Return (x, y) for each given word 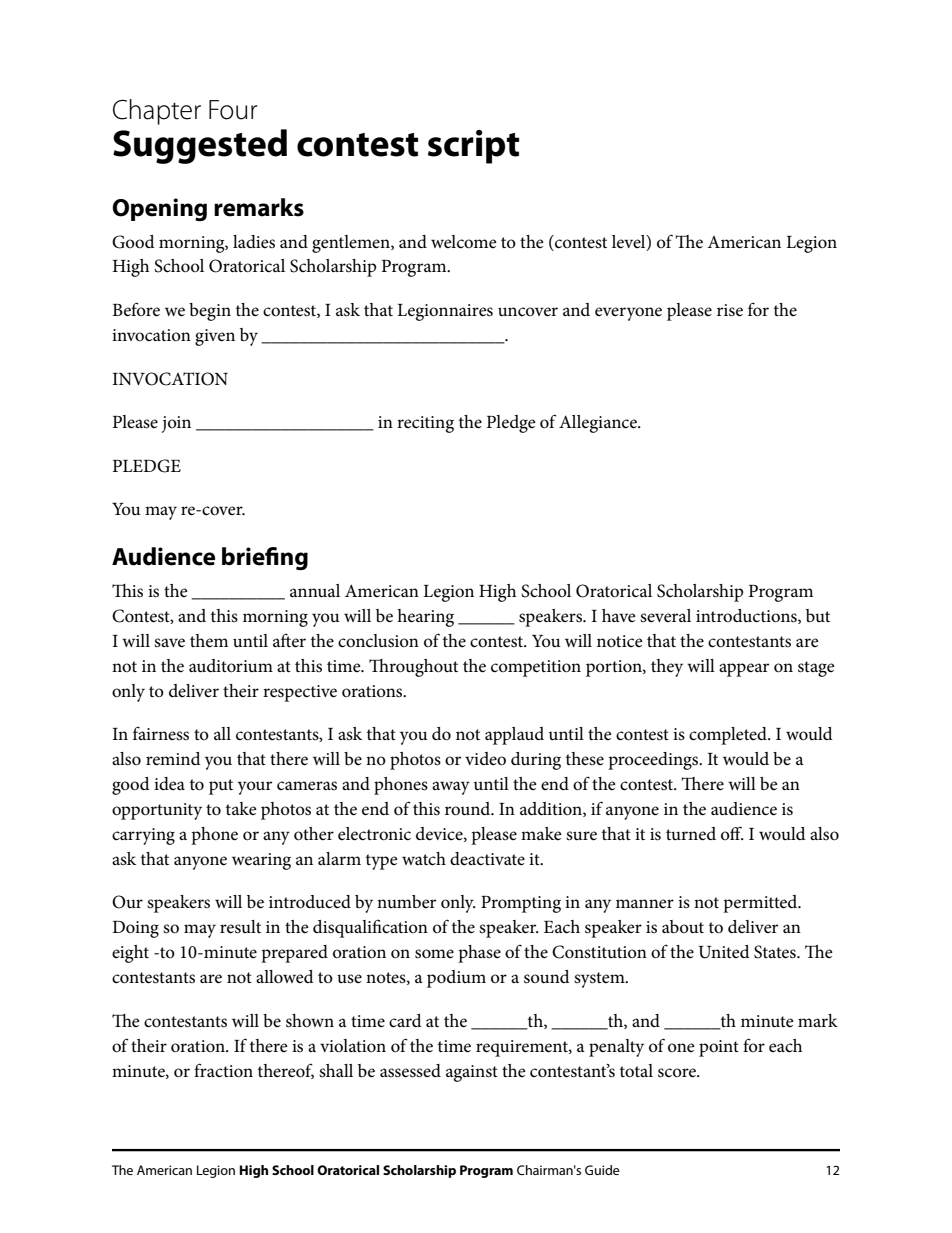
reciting (425, 424)
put (221, 787)
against (472, 1073)
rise (730, 310)
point (719, 1048)
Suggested (200, 146)
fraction (223, 1070)
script (473, 147)
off (732, 833)
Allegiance (599, 424)
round (469, 809)
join (176, 424)
